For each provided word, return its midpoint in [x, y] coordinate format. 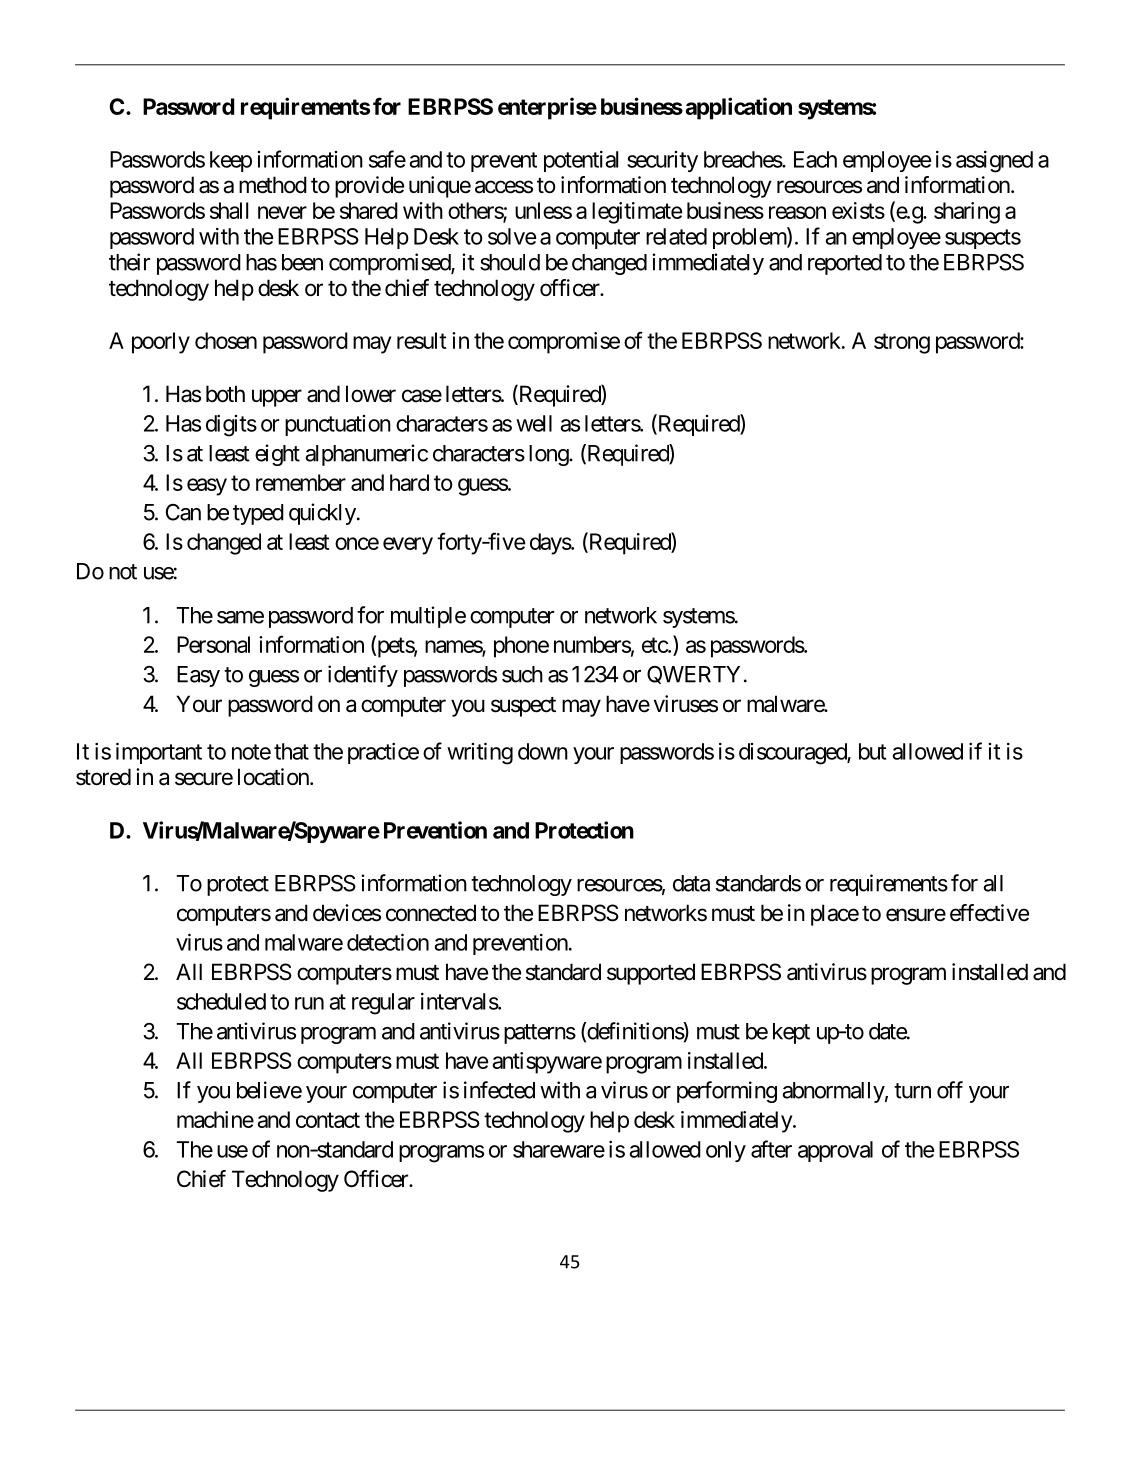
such [522, 674]
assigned [994, 162]
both [225, 394]
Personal [213, 644]
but [872, 751]
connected [431, 913]
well [534, 423]
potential [581, 161]
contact [328, 1120]
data [691, 883]
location [274, 777]
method [273, 185]
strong [902, 343]
